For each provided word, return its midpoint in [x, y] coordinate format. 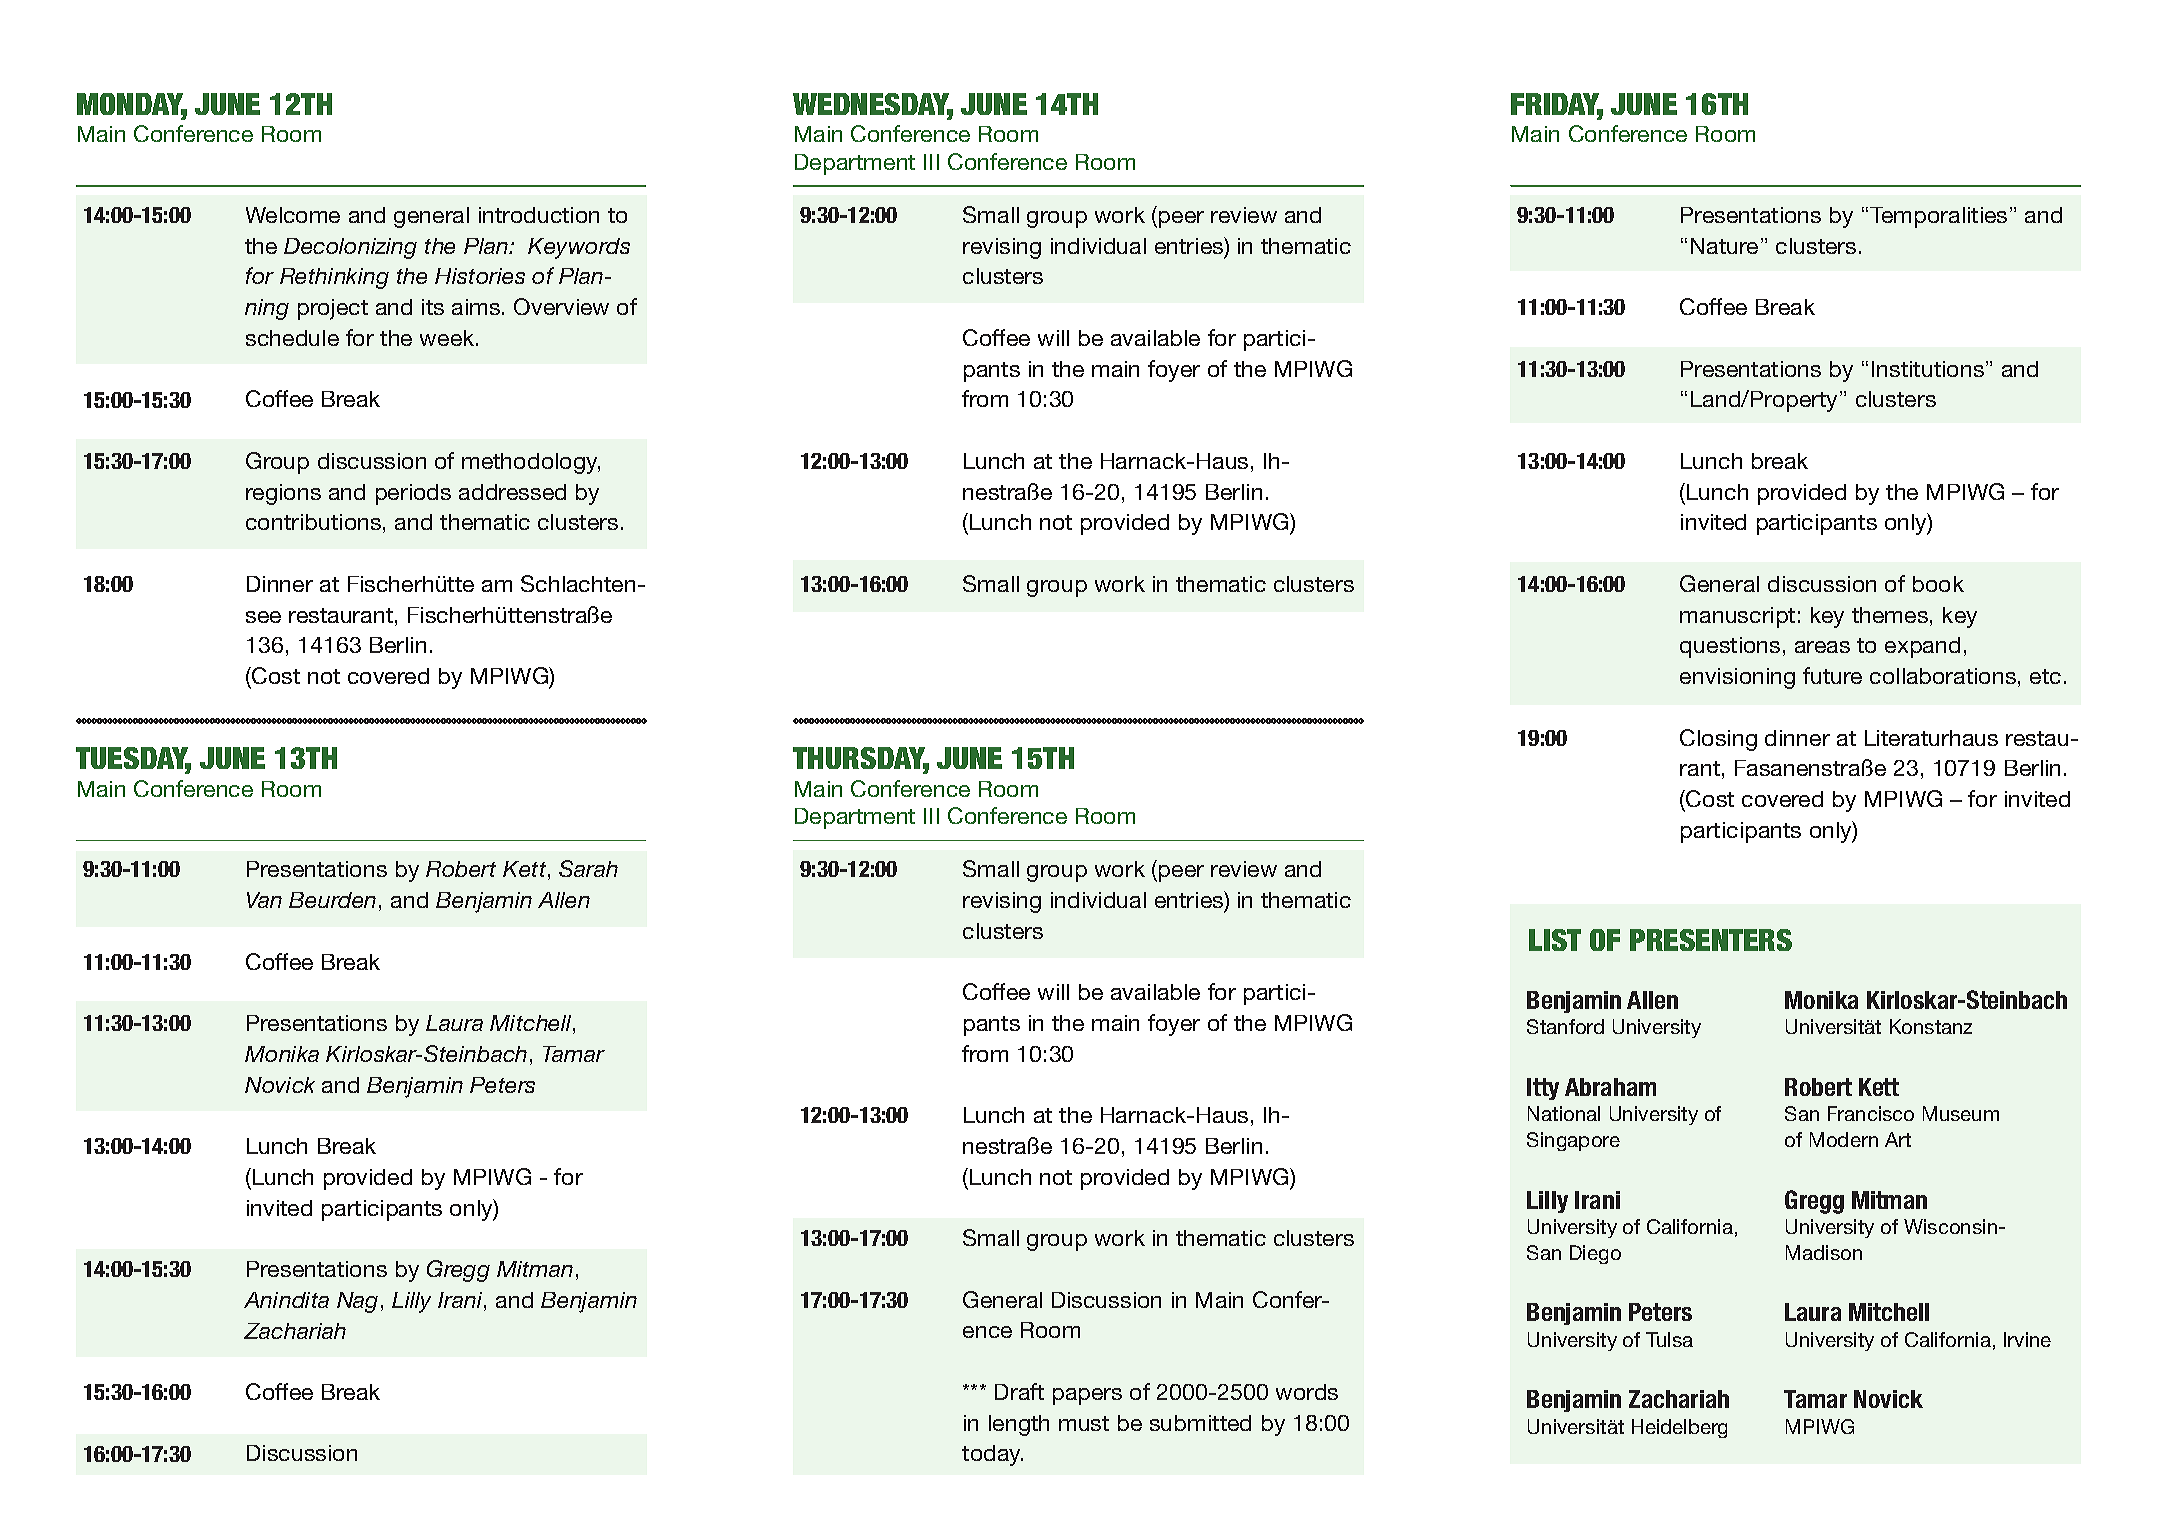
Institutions [1929, 369]
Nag [357, 1302]
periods [413, 494]
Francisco [1871, 1113]
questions [1730, 647]
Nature [1724, 246]
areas [1822, 647]
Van [264, 900]
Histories [480, 276]
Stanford [1565, 1026]
